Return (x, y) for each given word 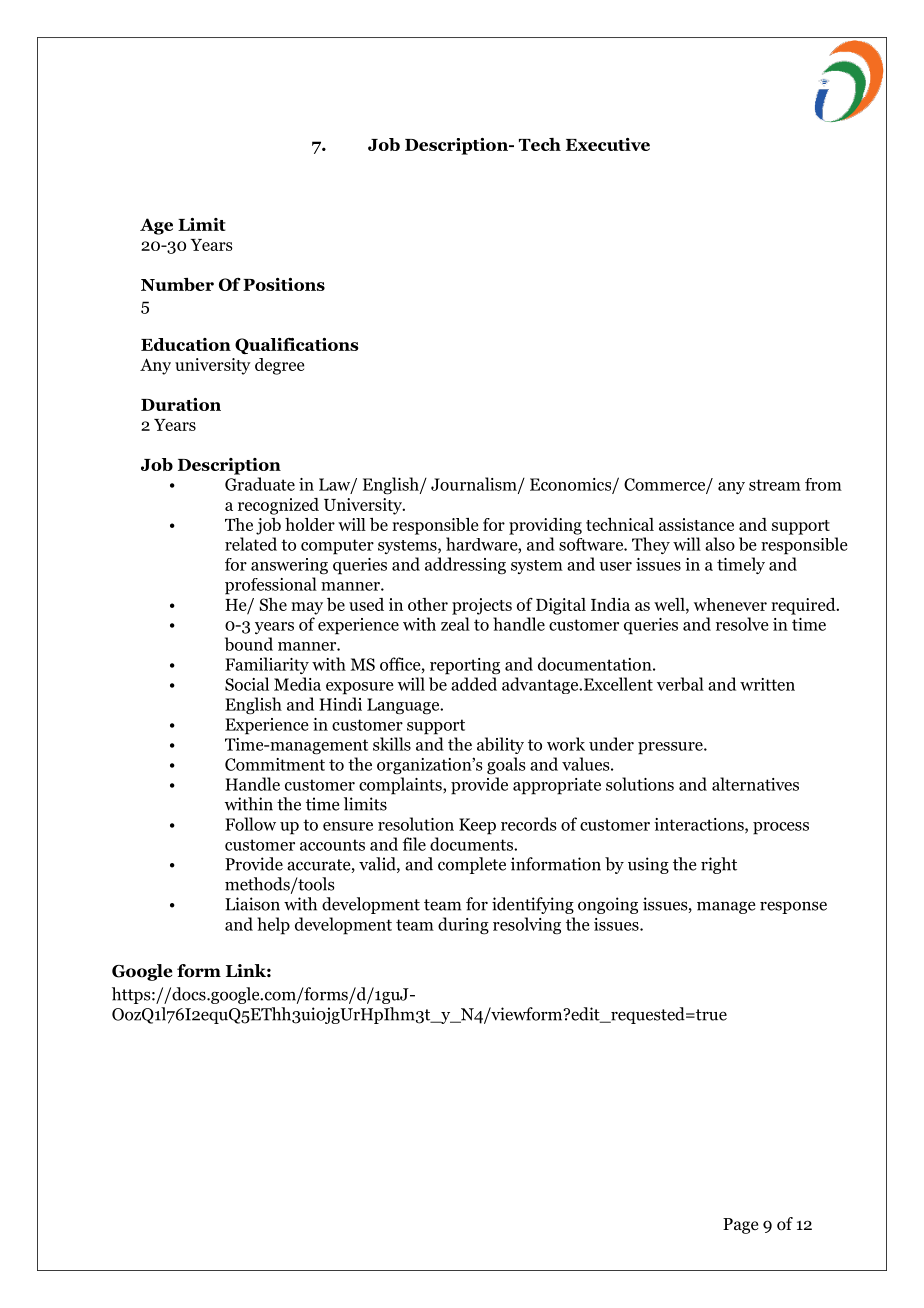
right (719, 865)
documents (472, 844)
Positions (284, 284)
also (720, 544)
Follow (250, 824)
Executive (608, 144)
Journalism (475, 485)
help (273, 926)
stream (775, 485)
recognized (278, 506)
